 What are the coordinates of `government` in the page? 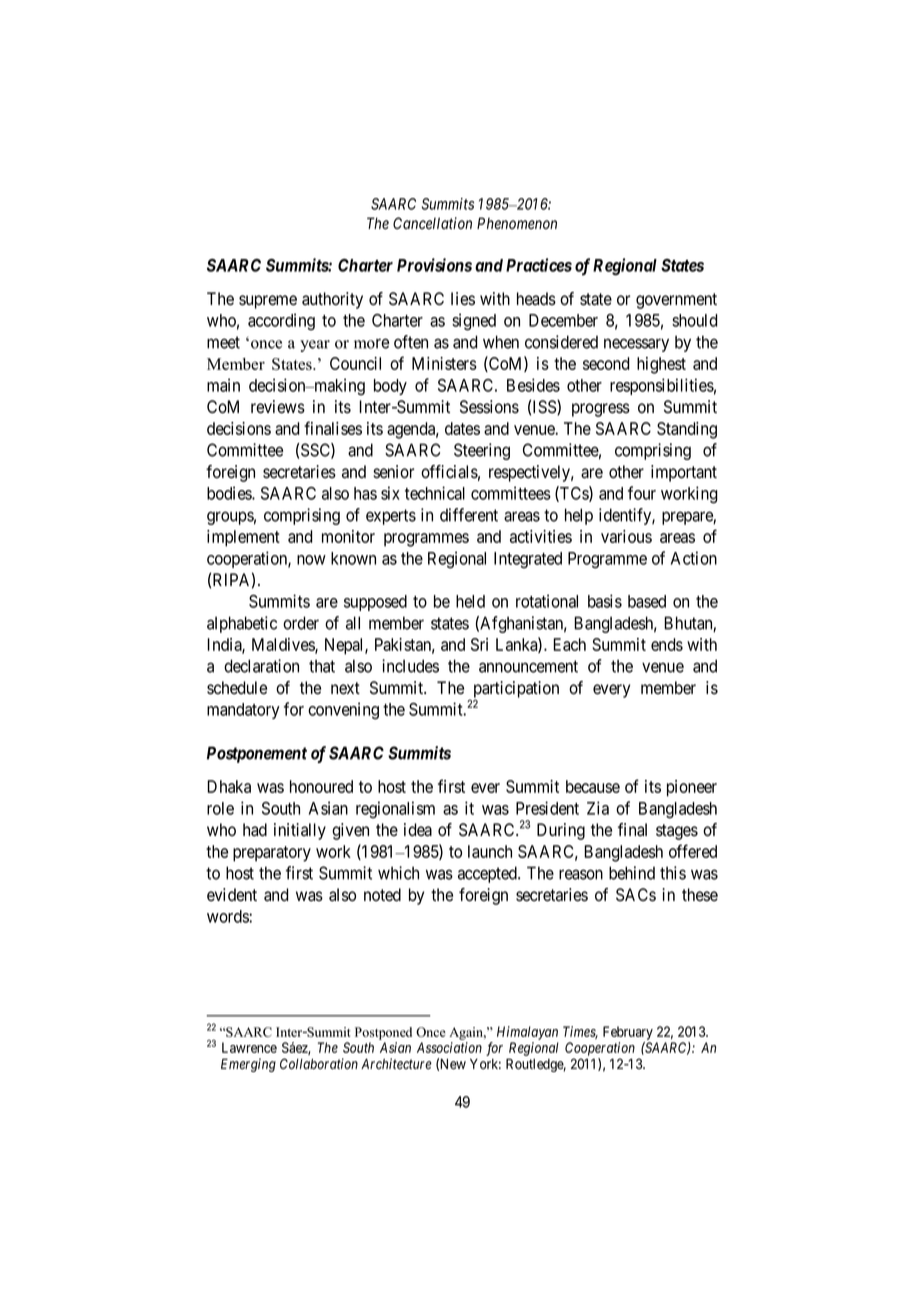 It's located at (676, 301).
